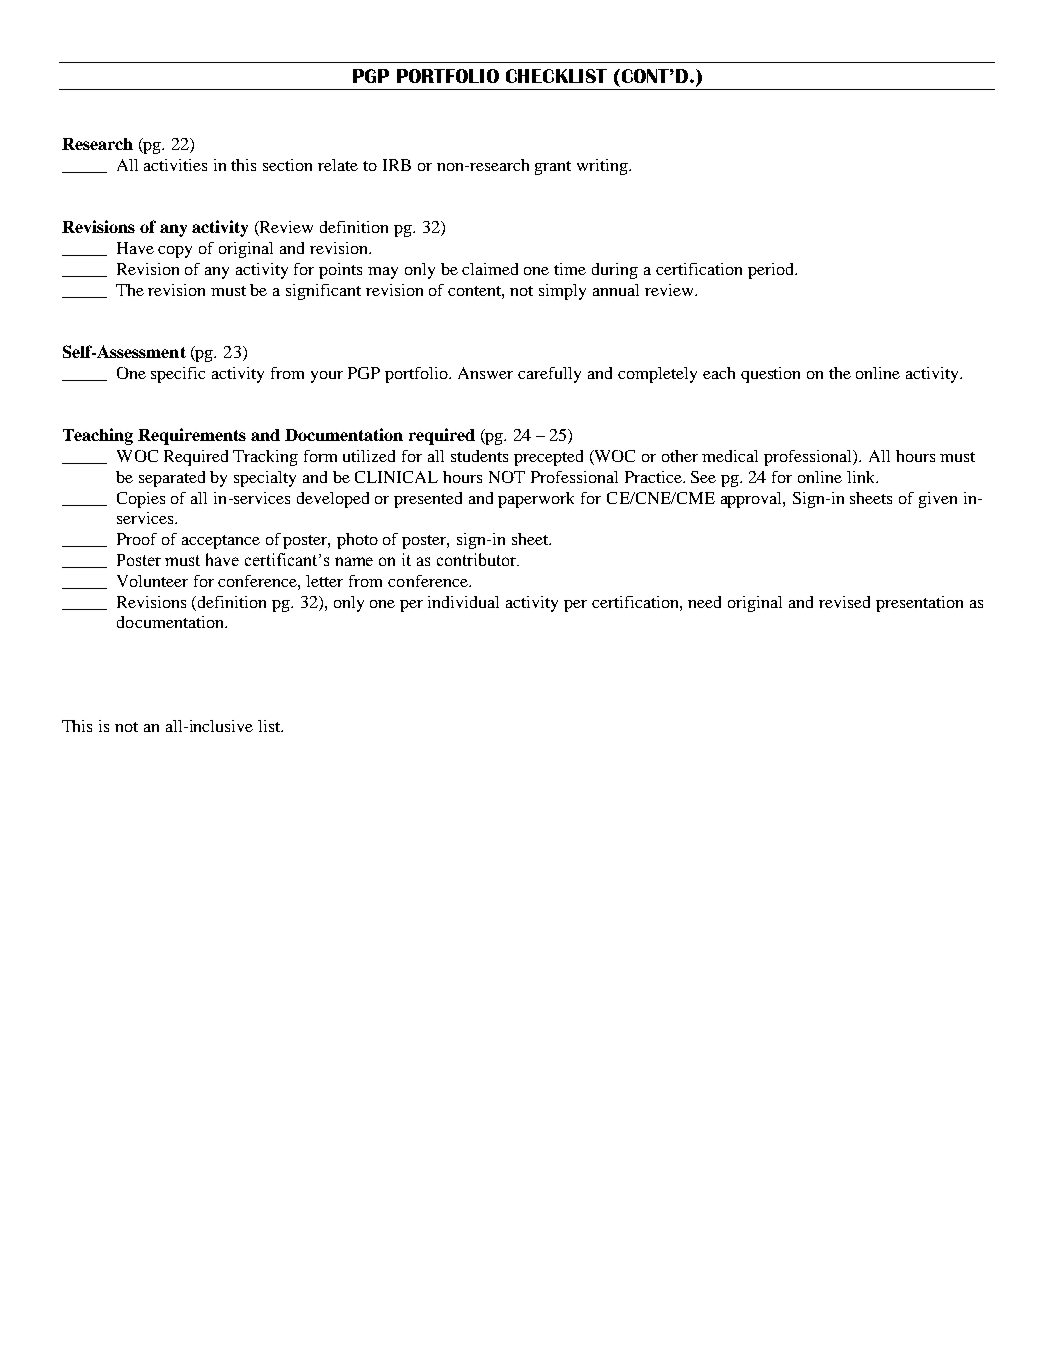  I want to click on points, so click(340, 271).
